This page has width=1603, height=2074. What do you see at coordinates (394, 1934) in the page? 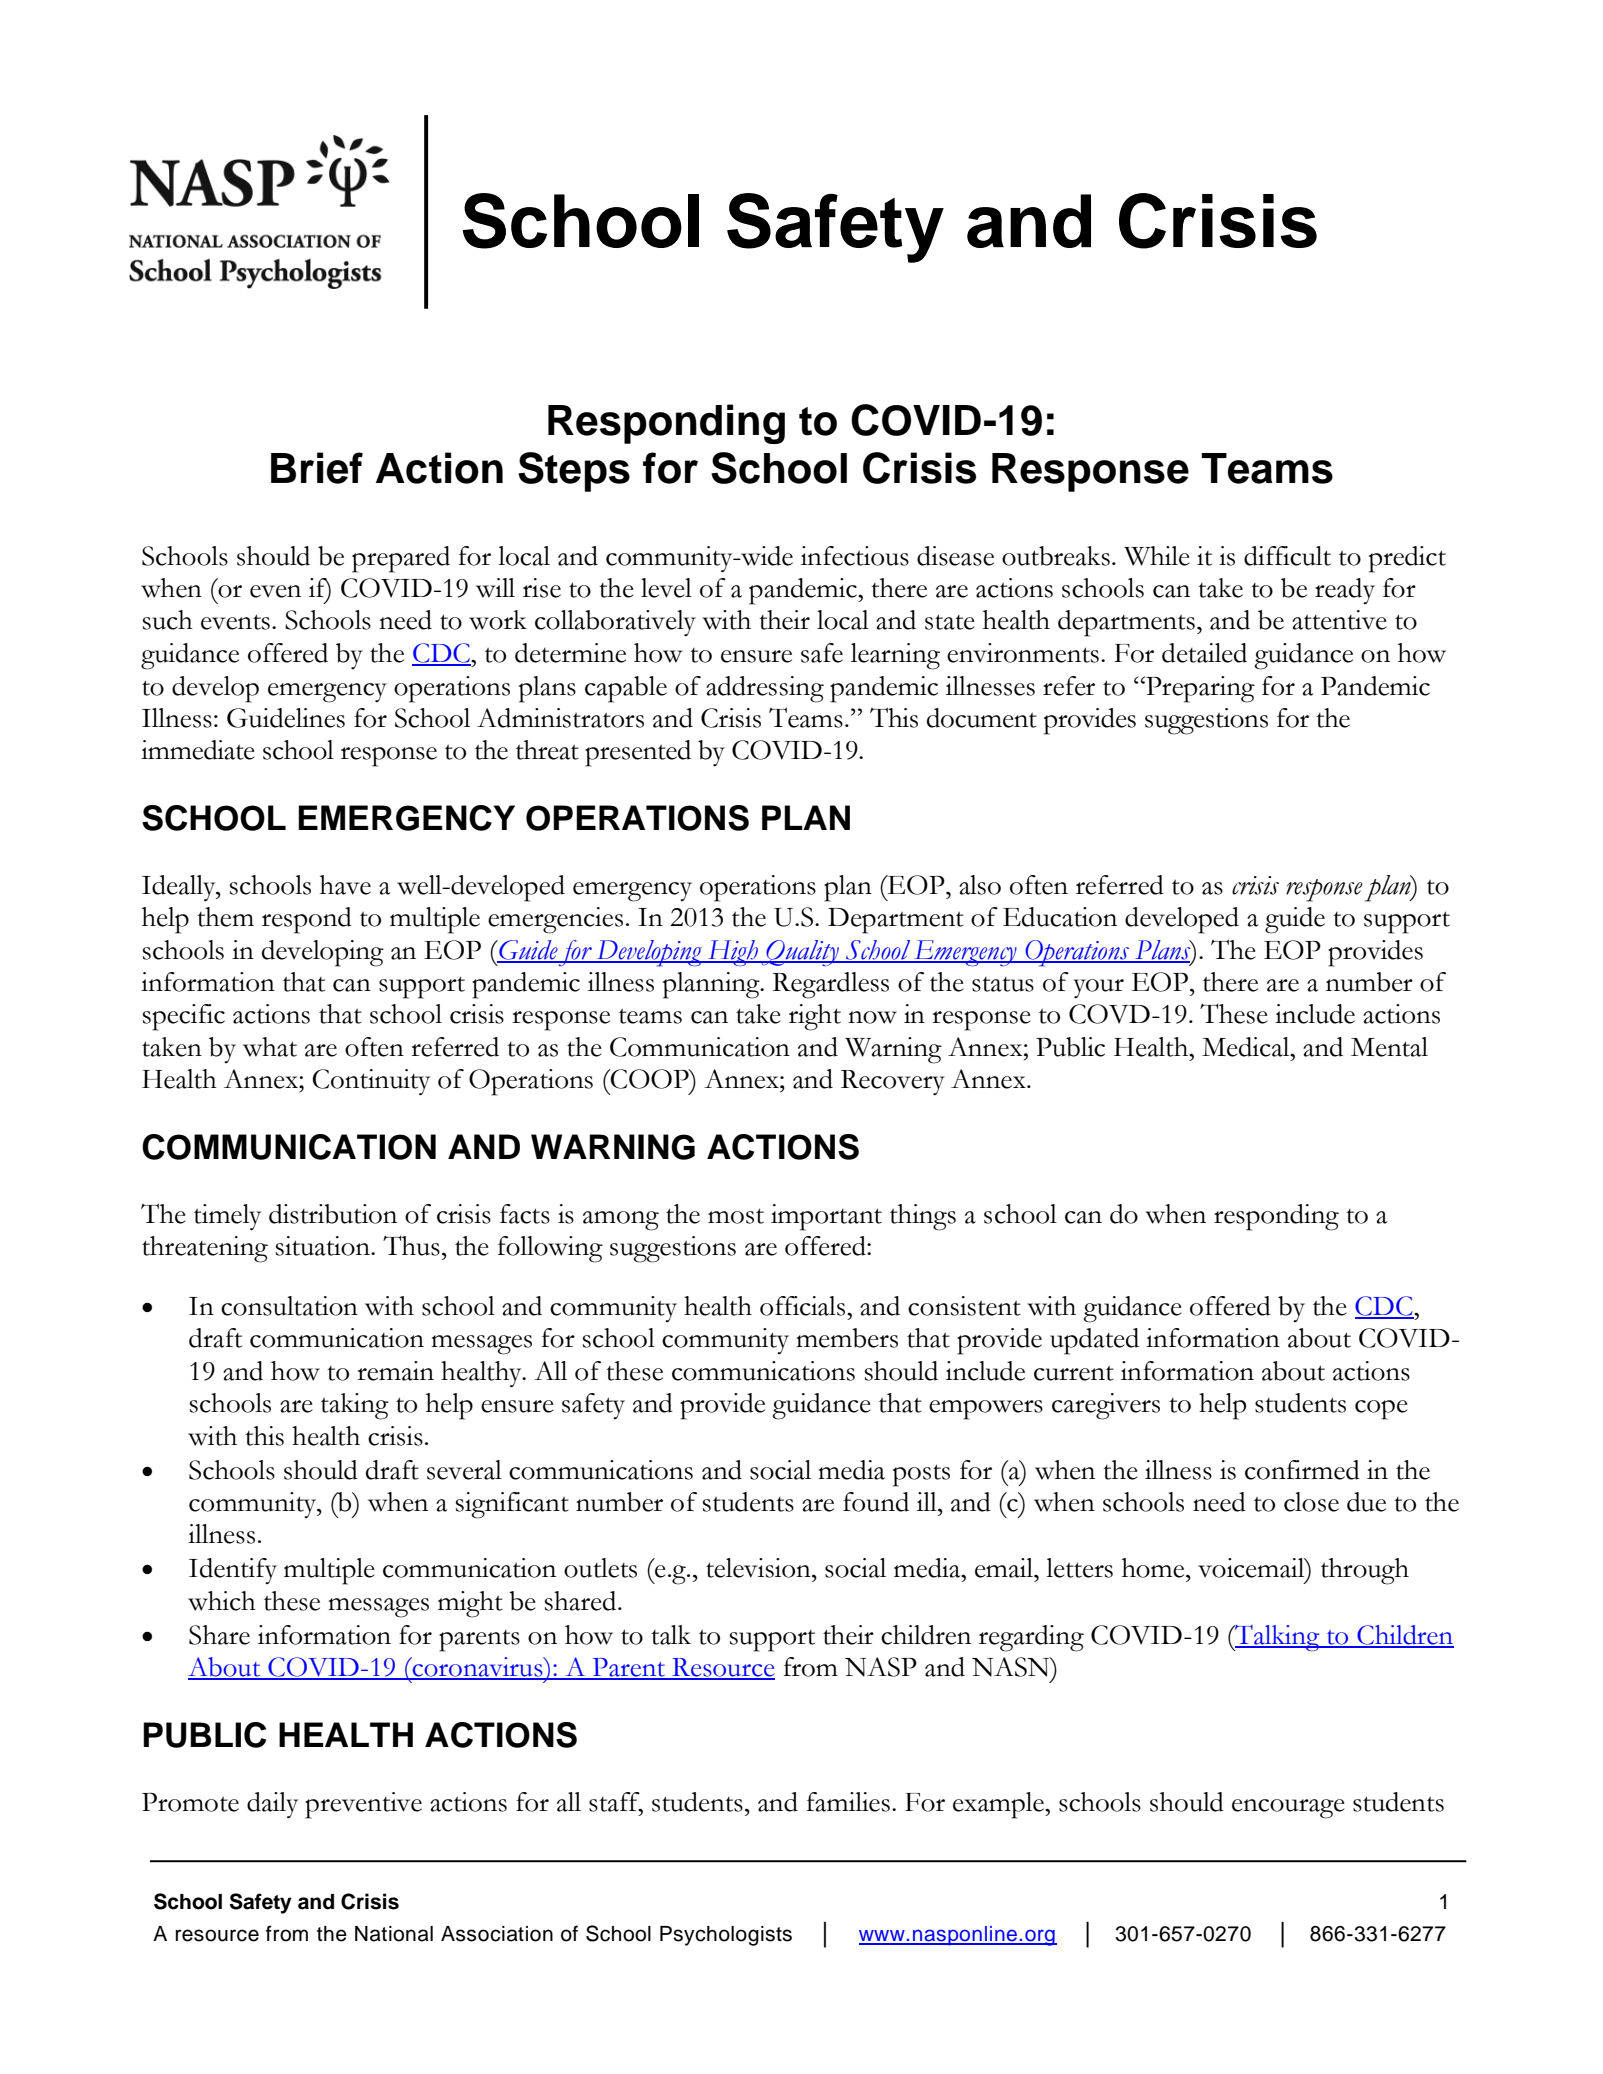
I see `National` at bounding box center [394, 1934].
